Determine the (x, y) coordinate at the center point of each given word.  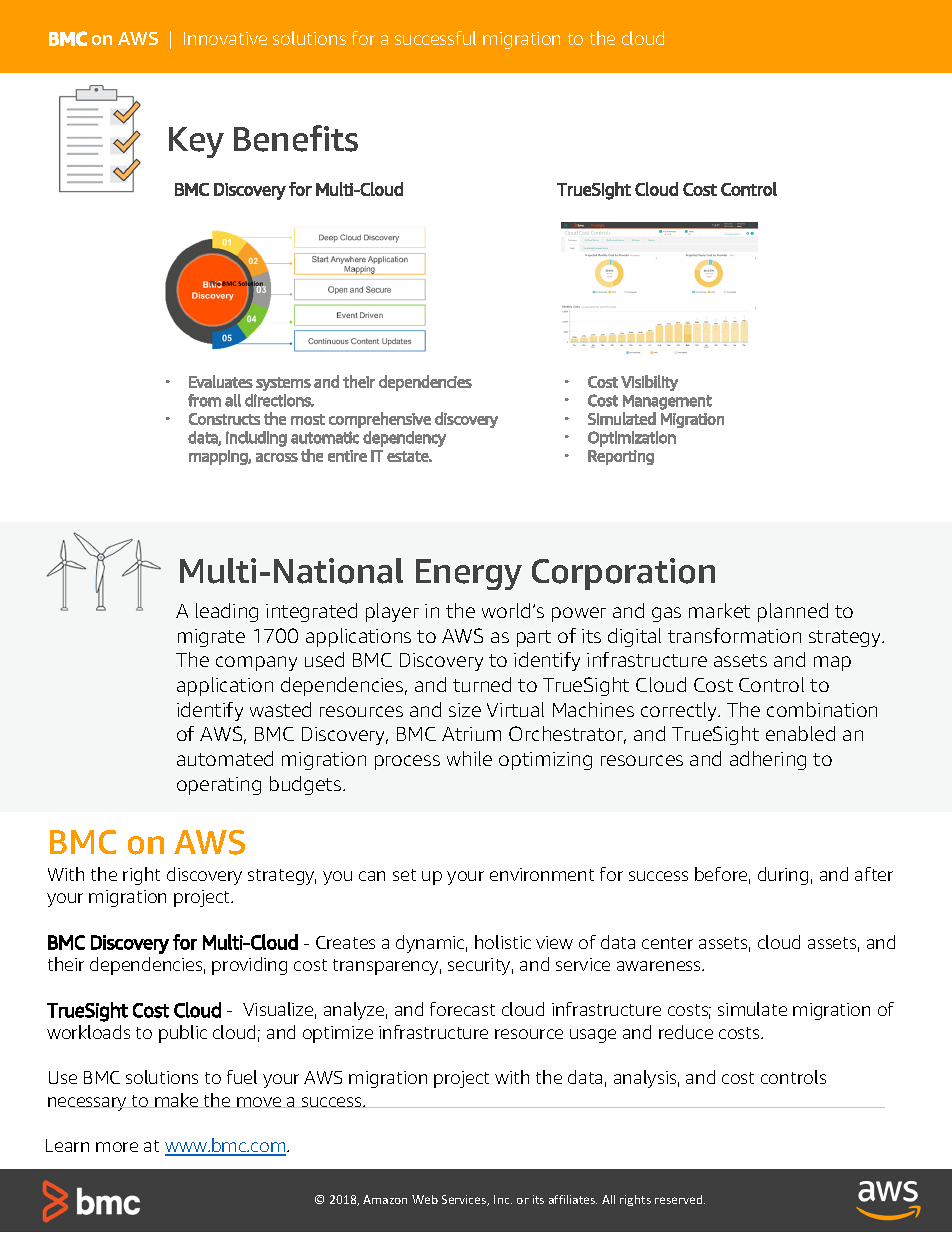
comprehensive (380, 420)
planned (793, 612)
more (117, 1147)
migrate (211, 638)
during (783, 876)
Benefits (296, 138)
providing (249, 966)
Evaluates (221, 381)
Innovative (225, 38)
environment (542, 874)
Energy (469, 574)
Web (425, 1199)
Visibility (649, 383)
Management (667, 402)
